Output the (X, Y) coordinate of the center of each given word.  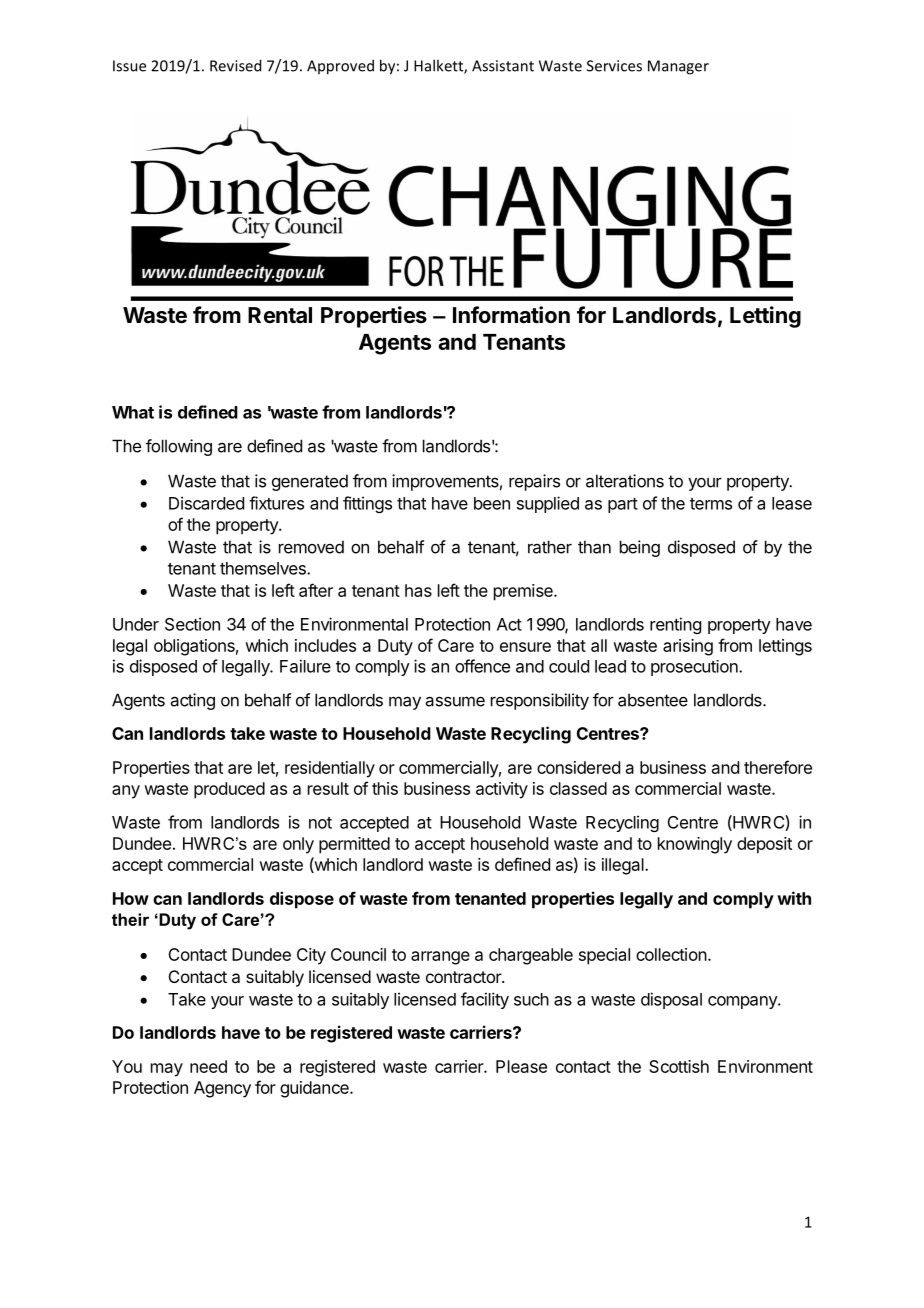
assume (455, 701)
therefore (778, 767)
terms (711, 504)
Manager (678, 67)
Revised (235, 65)
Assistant (503, 66)
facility (485, 1000)
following (179, 447)
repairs (534, 482)
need (208, 1066)
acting (193, 701)
